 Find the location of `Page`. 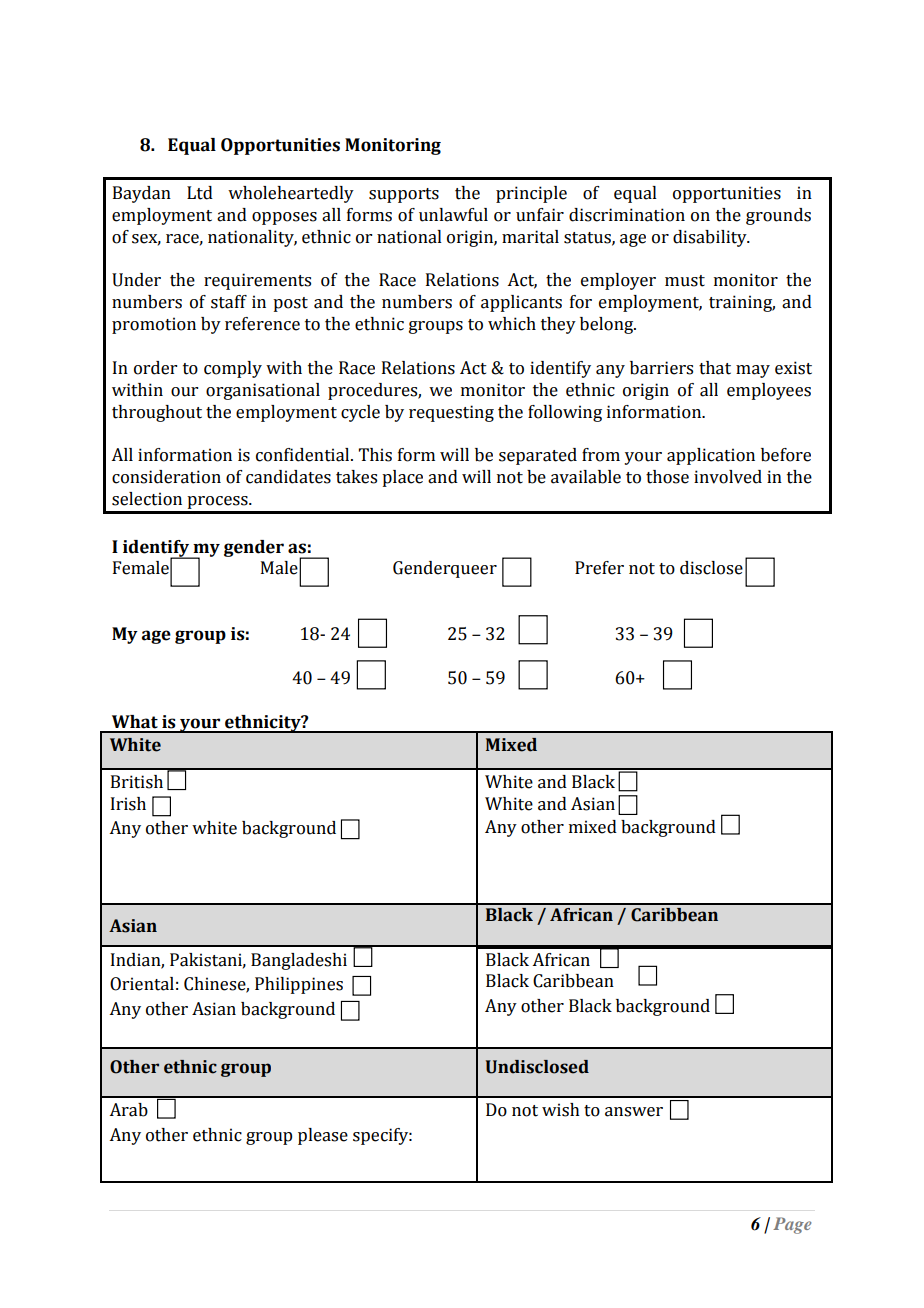

Page is located at coordinates (792, 1225).
